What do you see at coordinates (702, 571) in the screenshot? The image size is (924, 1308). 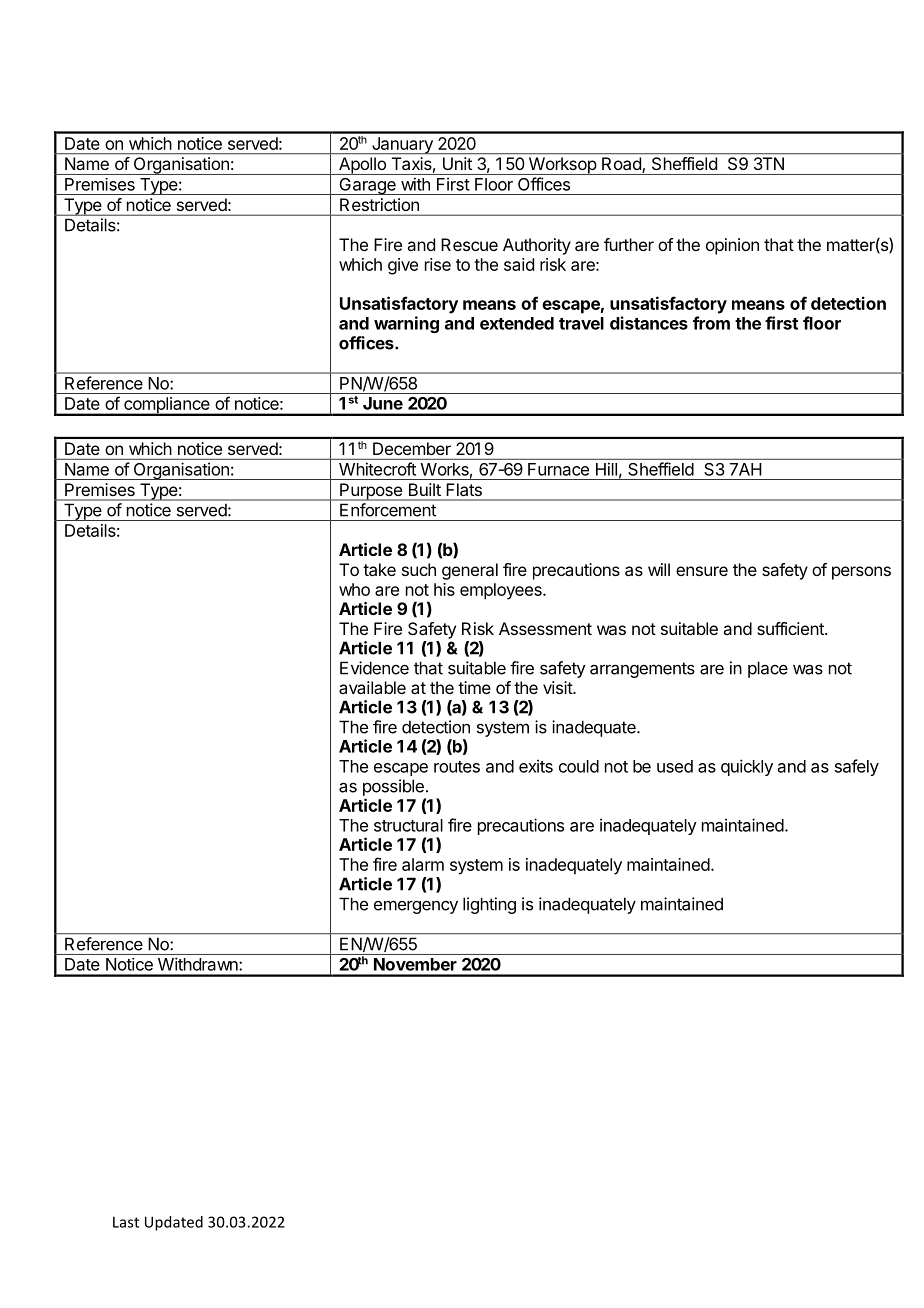 I see `ensure` at bounding box center [702, 571].
